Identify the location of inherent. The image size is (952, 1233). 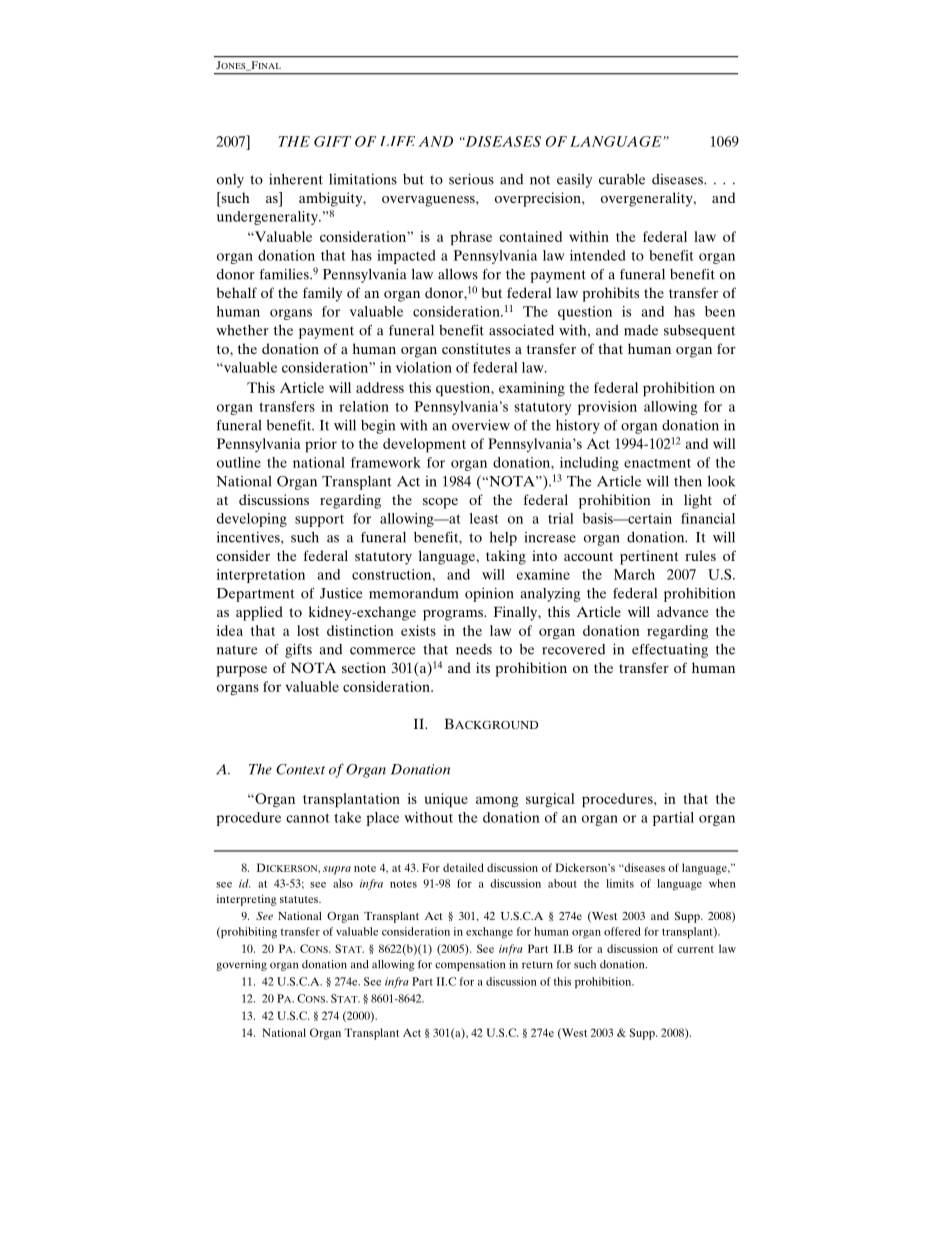
(296, 179).
